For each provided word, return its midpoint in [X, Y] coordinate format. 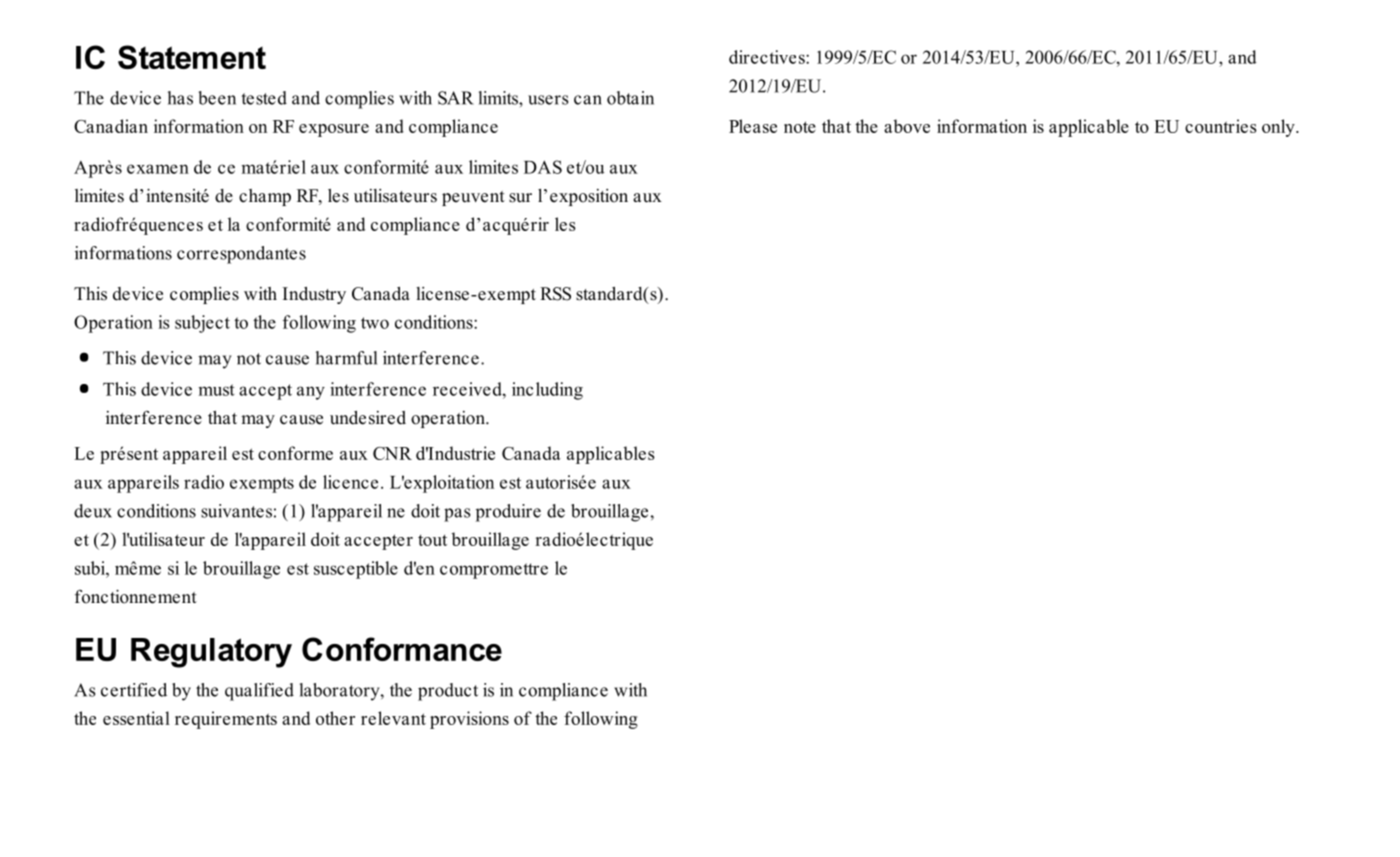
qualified [259, 692]
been [217, 98]
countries [1221, 126]
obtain [630, 98]
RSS [555, 294]
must [216, 390]
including [547, 391]
